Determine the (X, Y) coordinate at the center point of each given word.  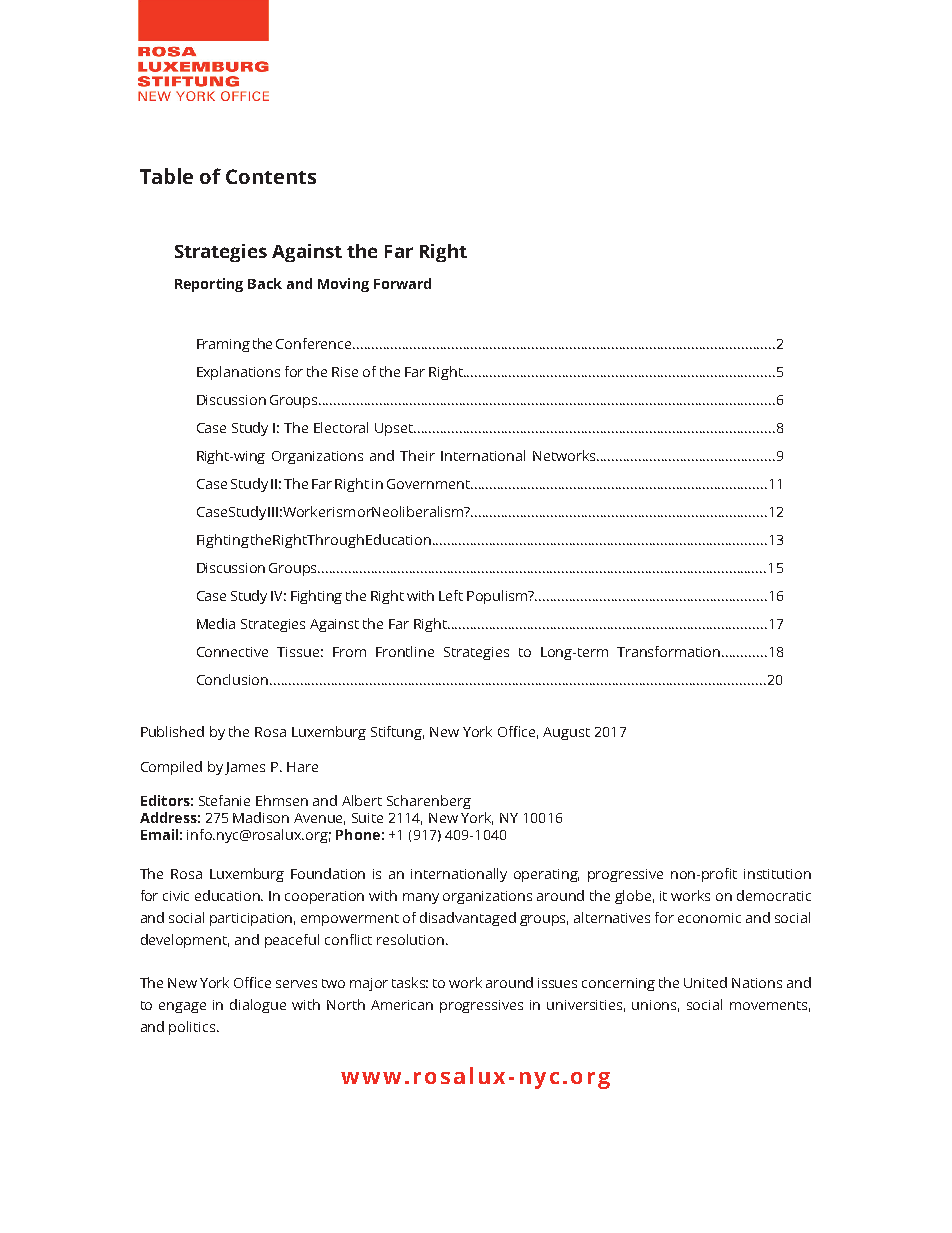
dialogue (258, 1006)
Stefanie (224, 800)
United (705, 982)
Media (216, 623)
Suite (367, 818)
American (402, 1005)
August (566, 733)
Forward (402, 283)
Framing (223, 345)
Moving (343, 285)
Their (417, 455)
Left (451, 595)
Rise (345, 372)
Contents (271, 176)
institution (777, 874)
